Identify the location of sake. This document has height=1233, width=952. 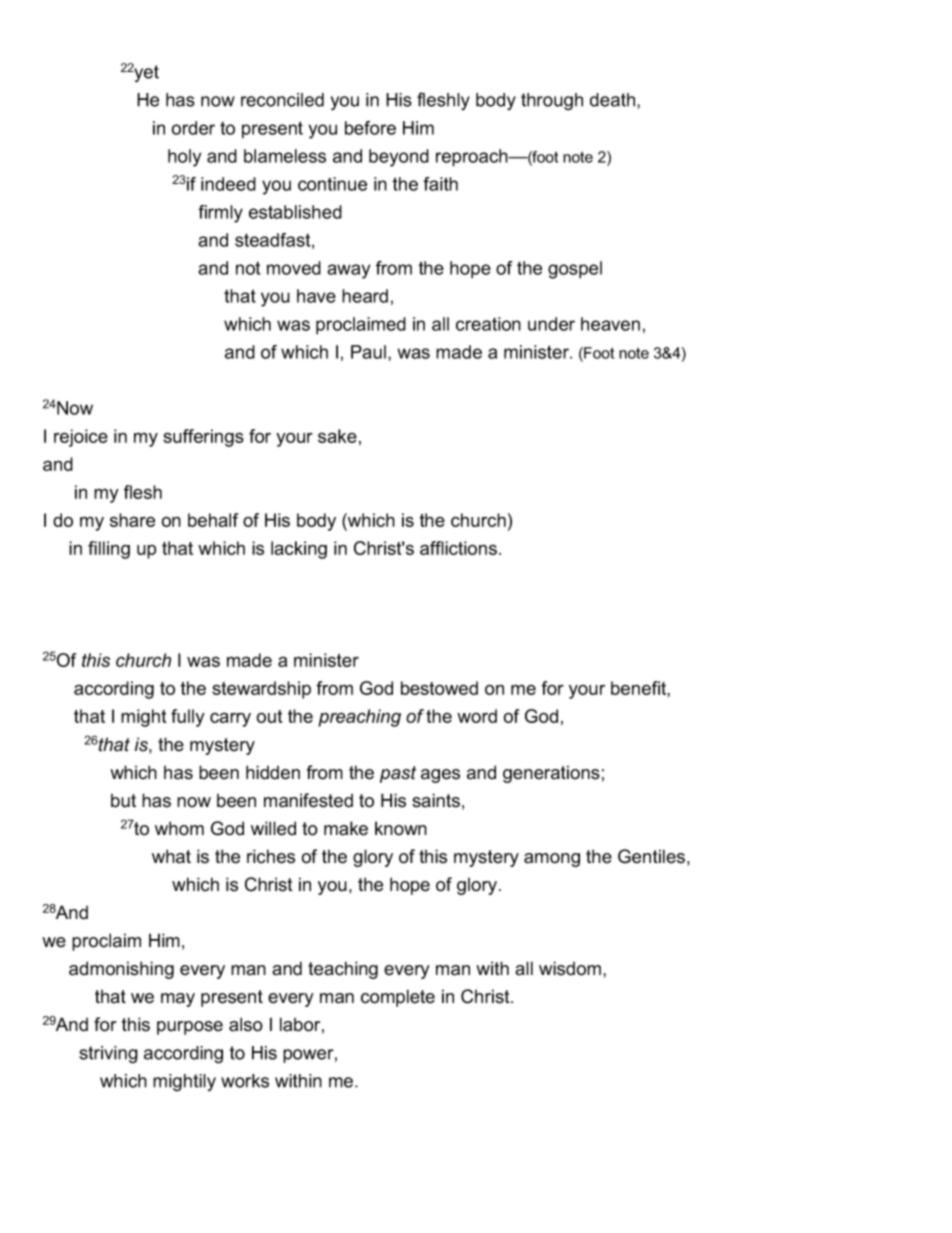
(337, 436).
